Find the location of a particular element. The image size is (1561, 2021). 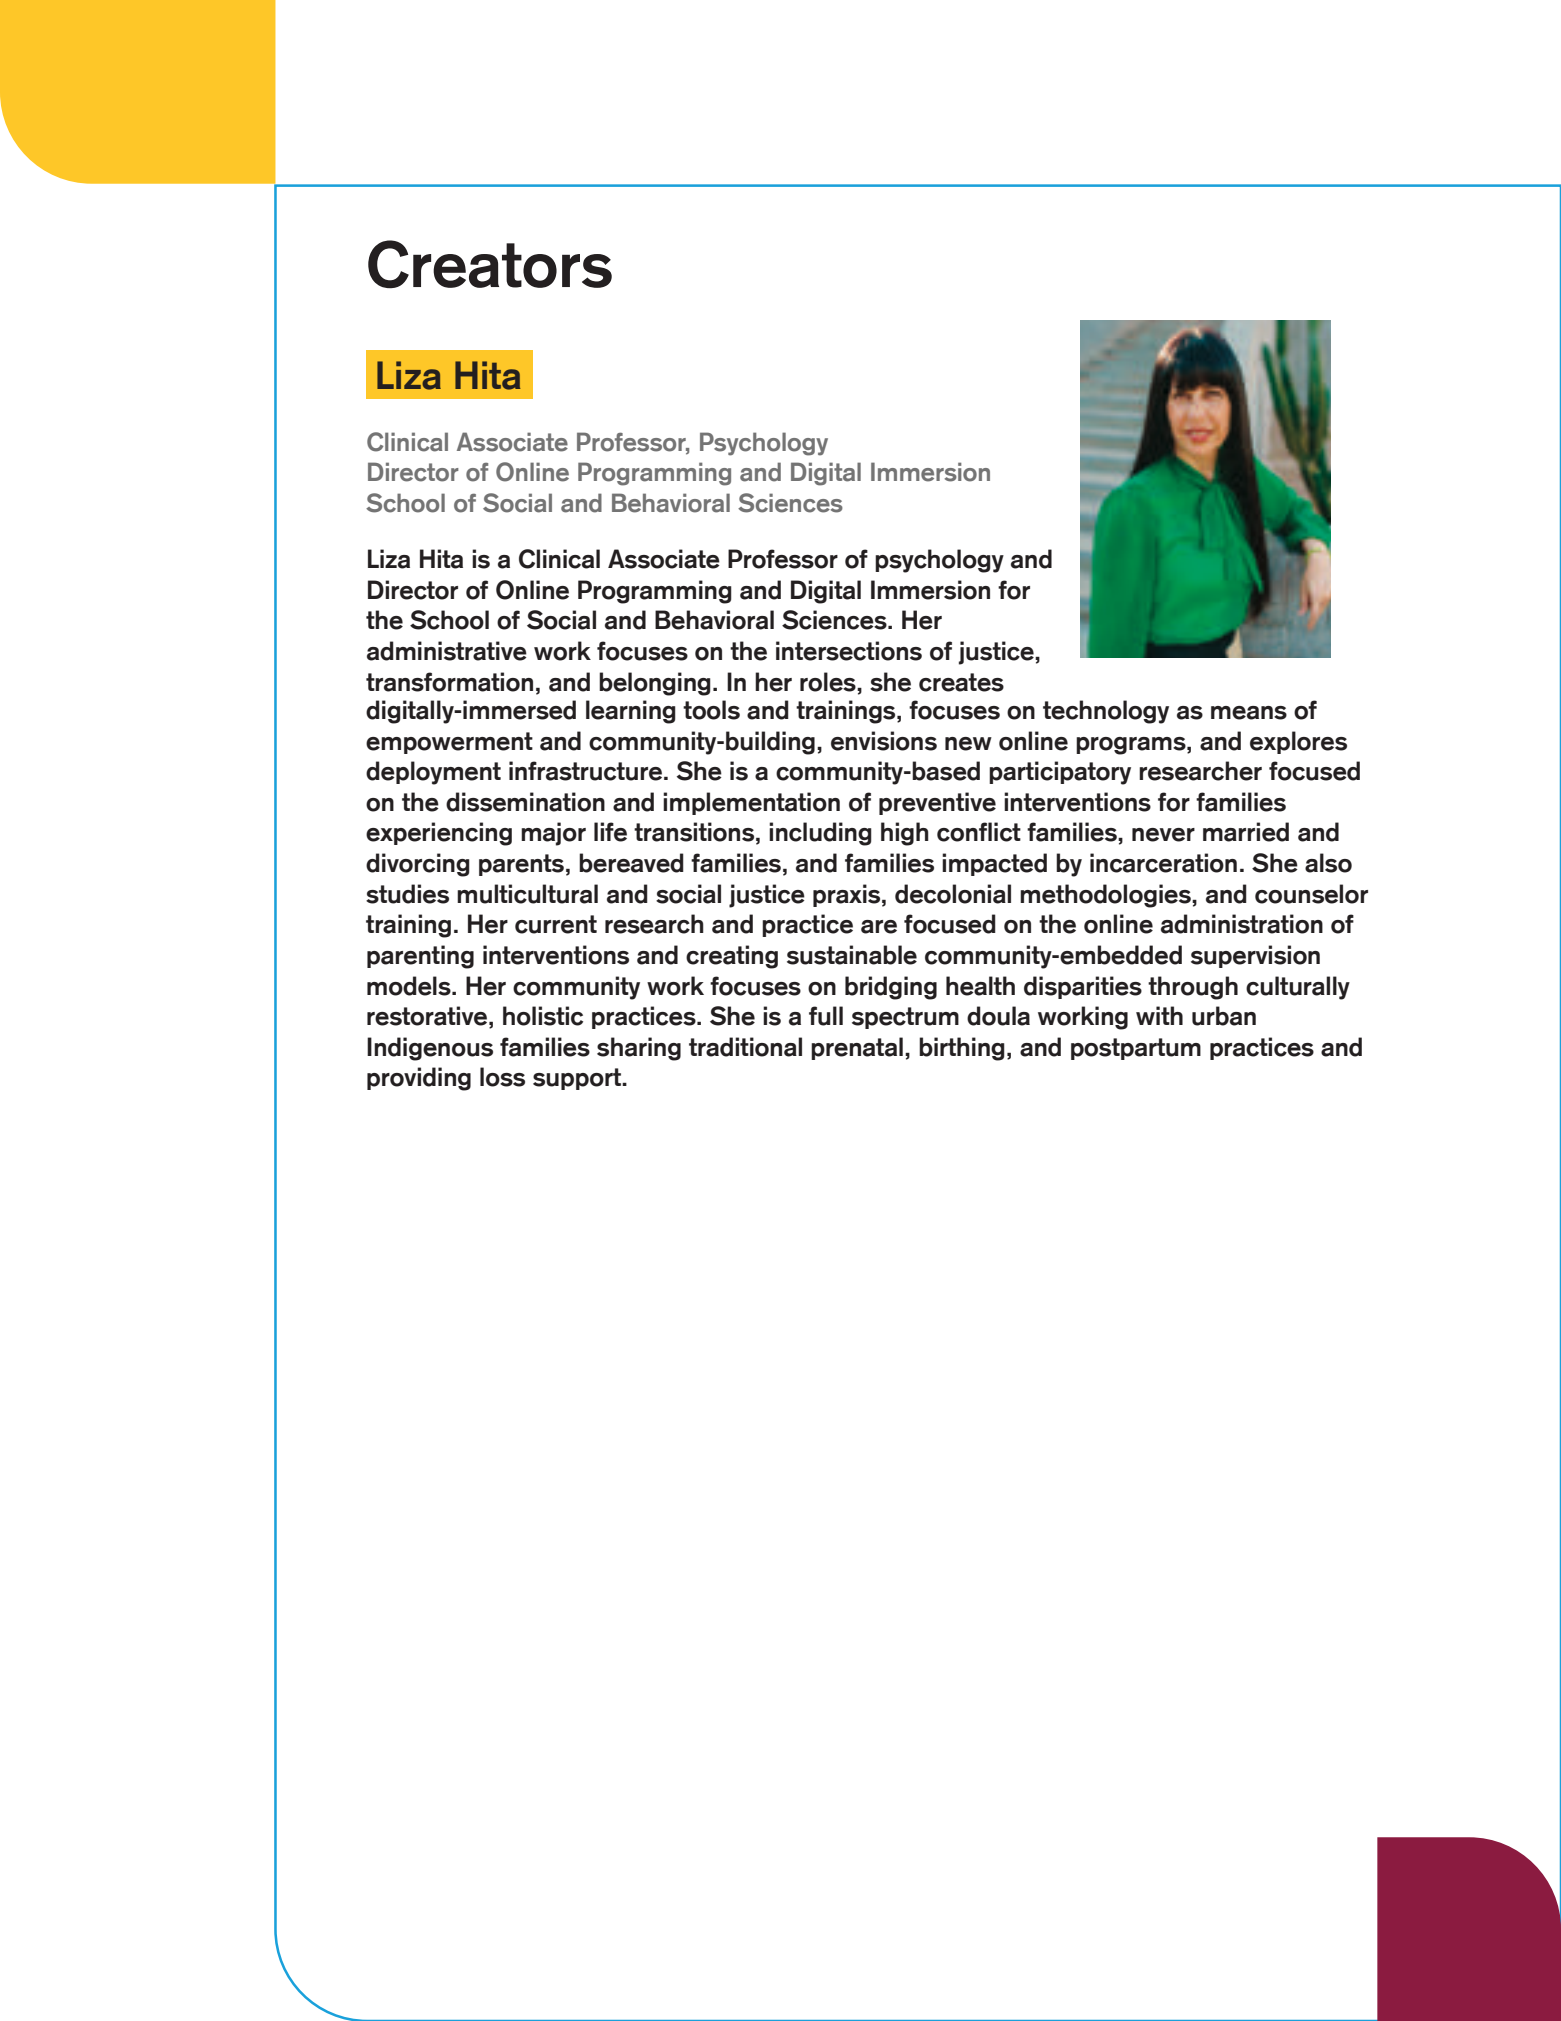

Creators is located at coordinates (490, 264).
